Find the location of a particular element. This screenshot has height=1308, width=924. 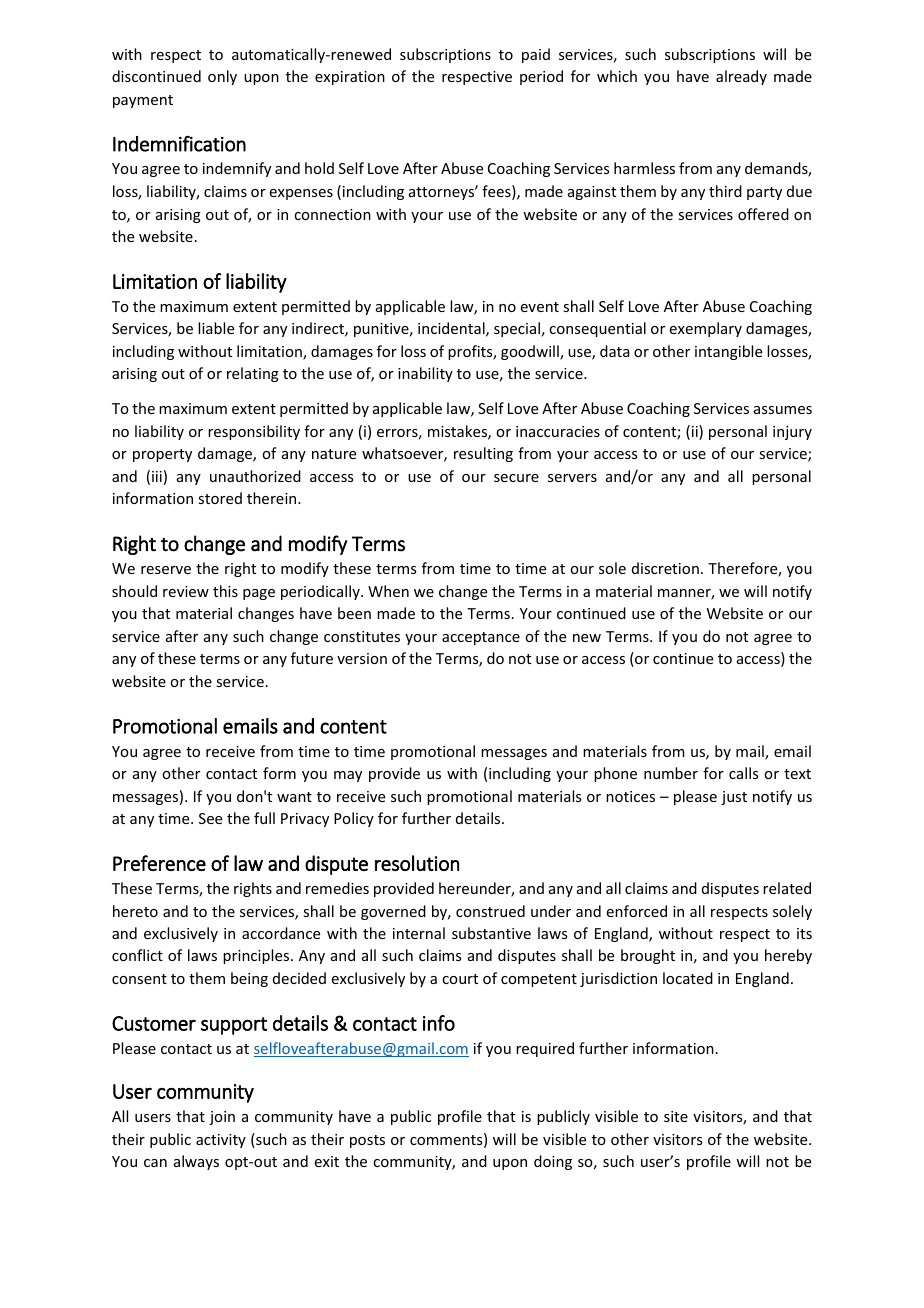

doing is located at coordinates (553, 1162).
